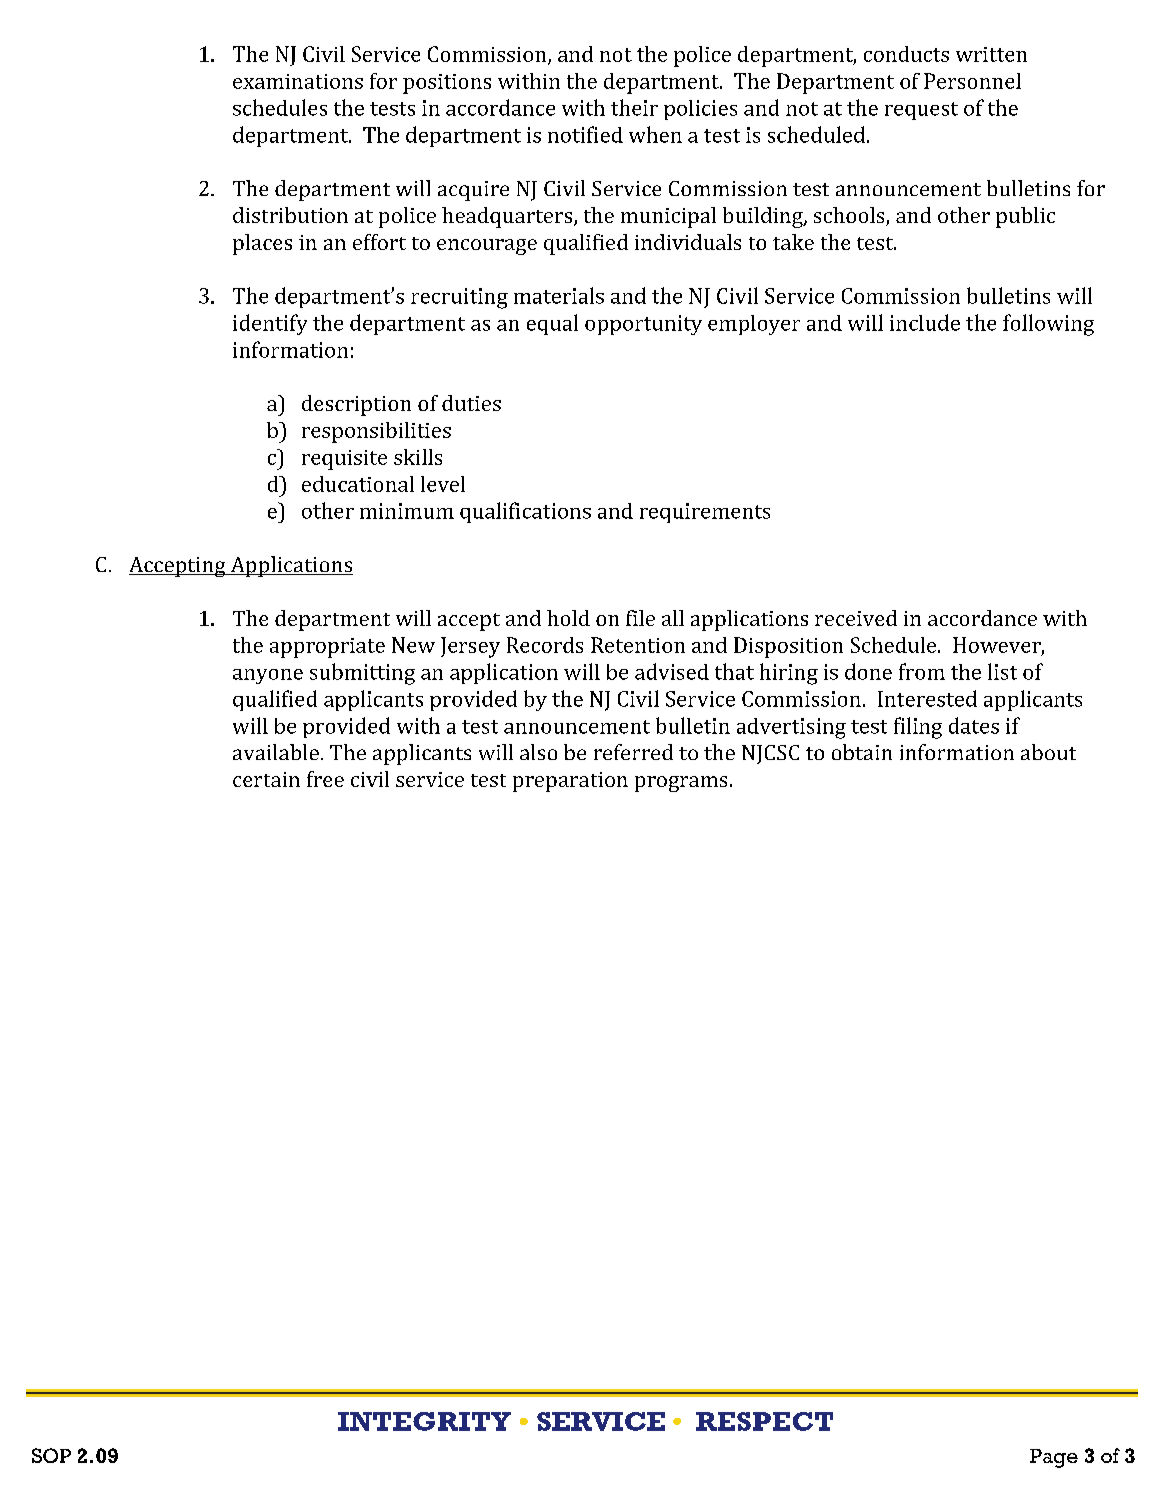 The height and width of the page is (1512, 1168). What do you see at coordinates (538, 752) in the page?
I see `also` at bounding box center [538, 752].
